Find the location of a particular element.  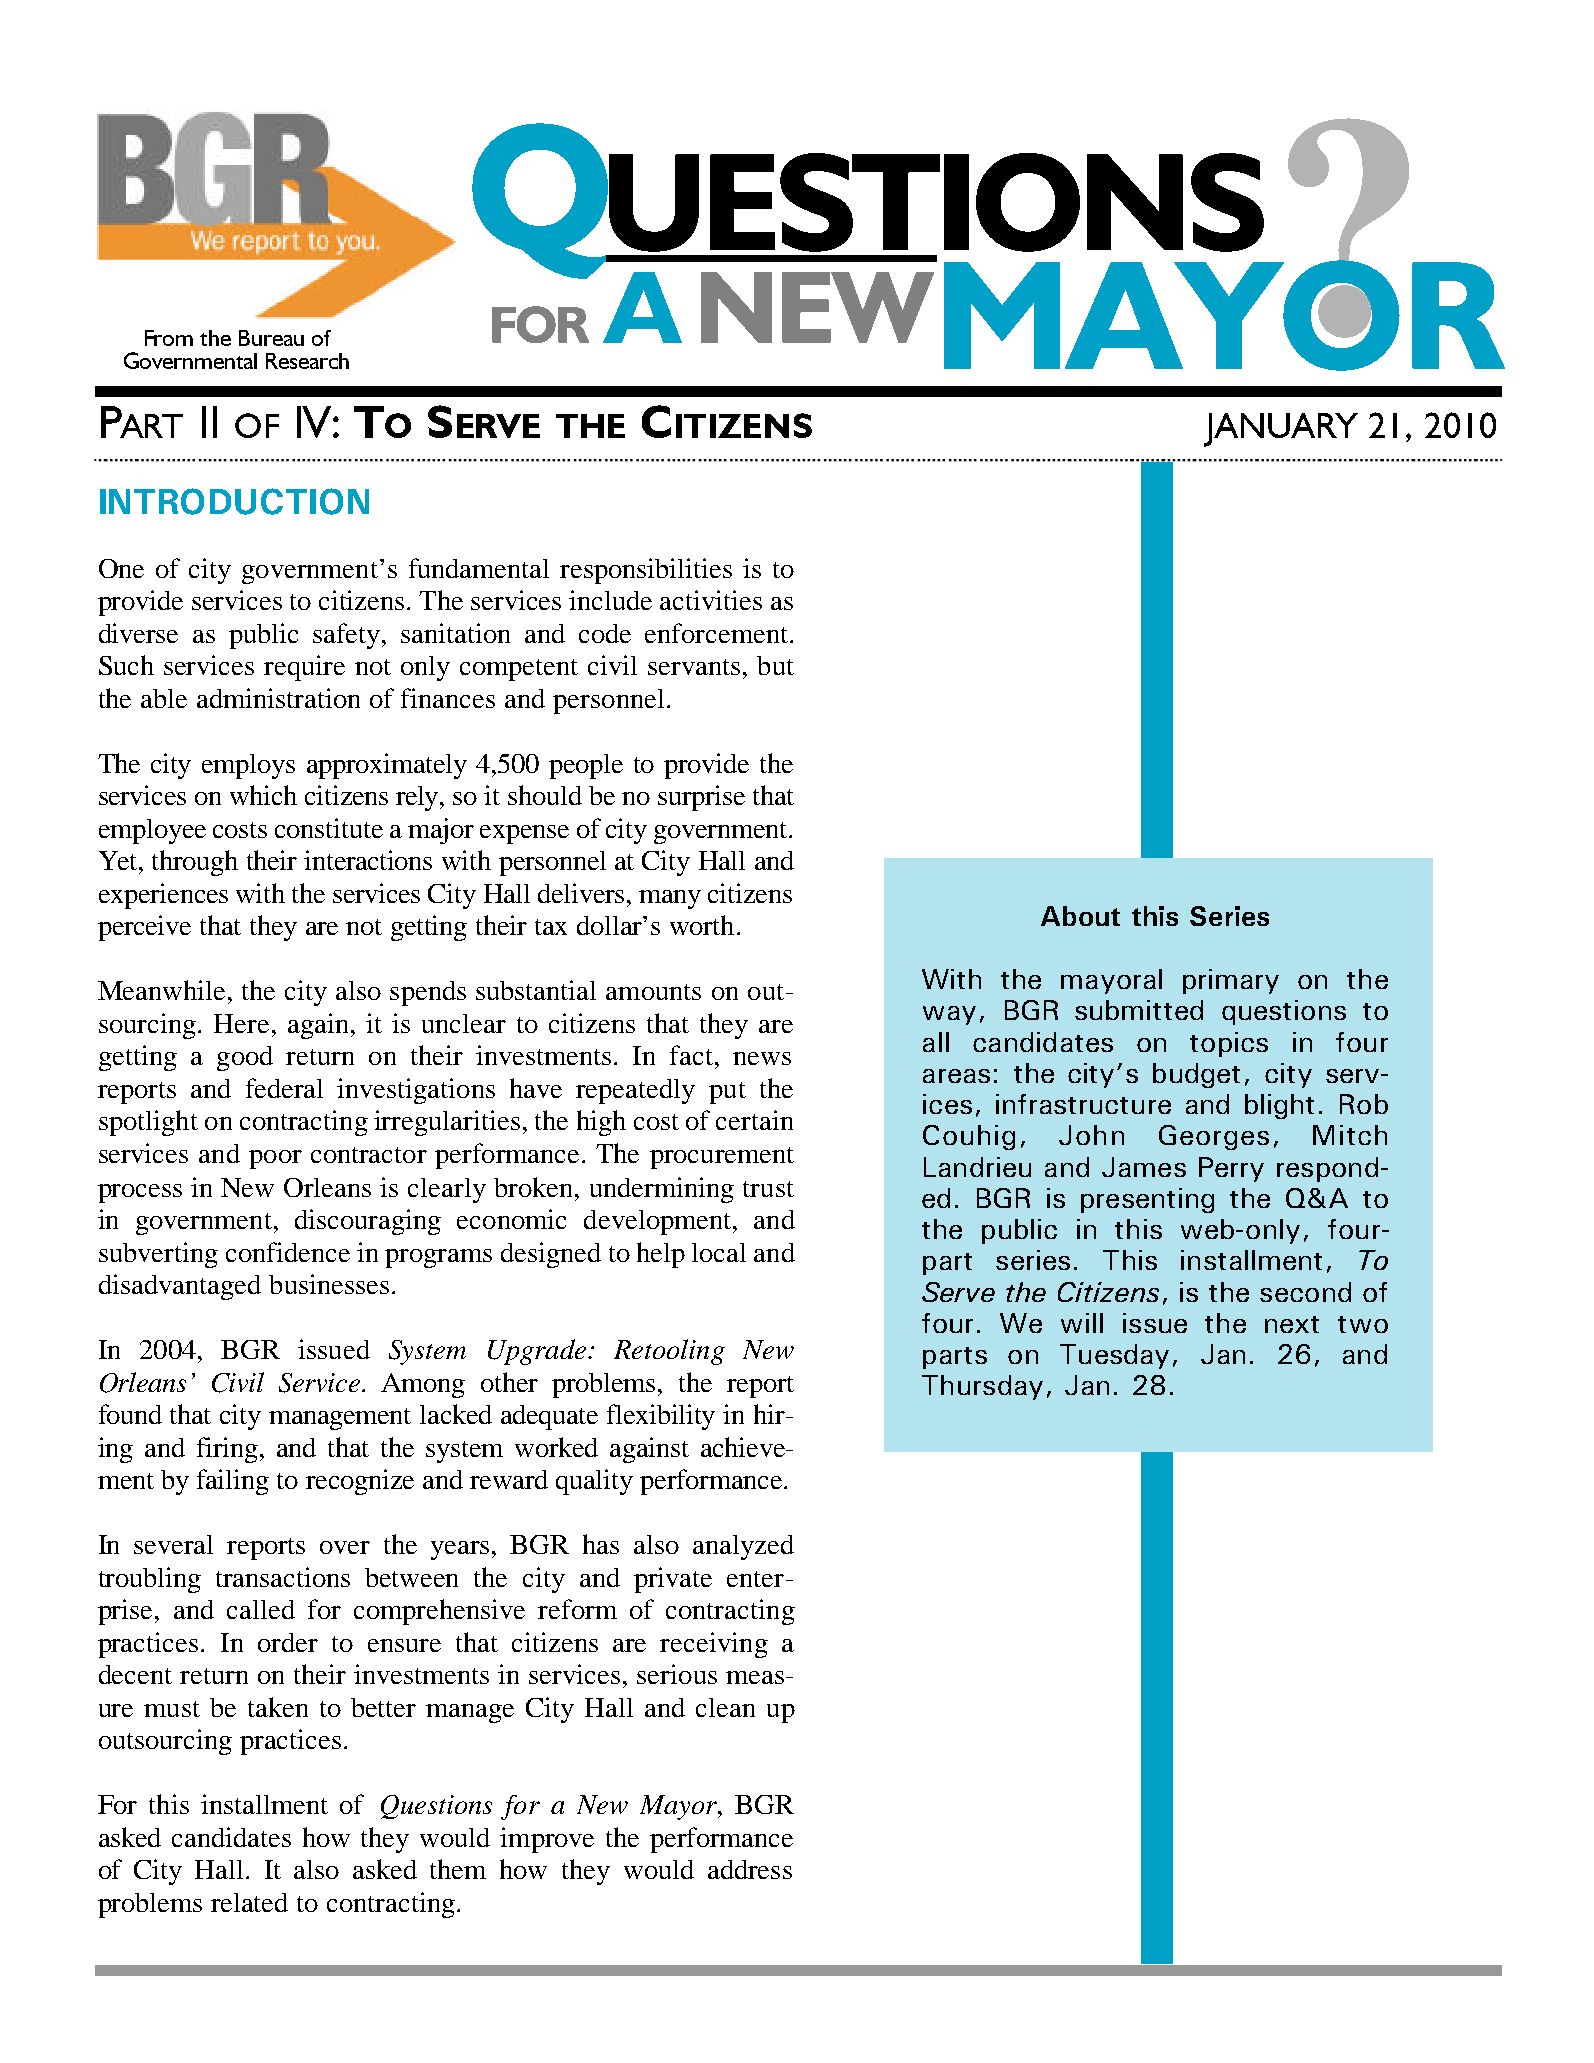

analyzed is located at coordinates (743, 1547).
